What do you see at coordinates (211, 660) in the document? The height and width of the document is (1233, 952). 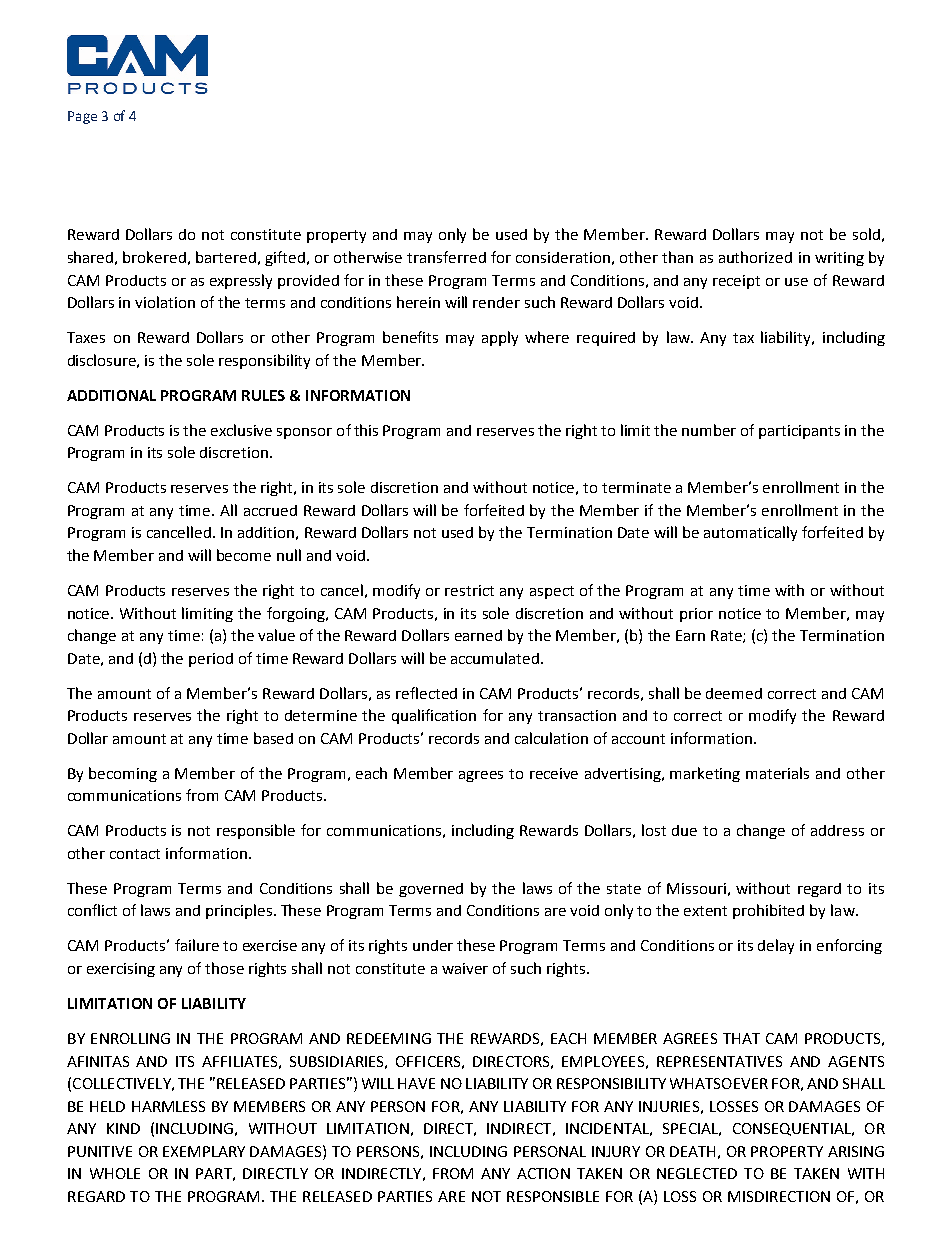 I see `period` at bounding box center [211, 660].
